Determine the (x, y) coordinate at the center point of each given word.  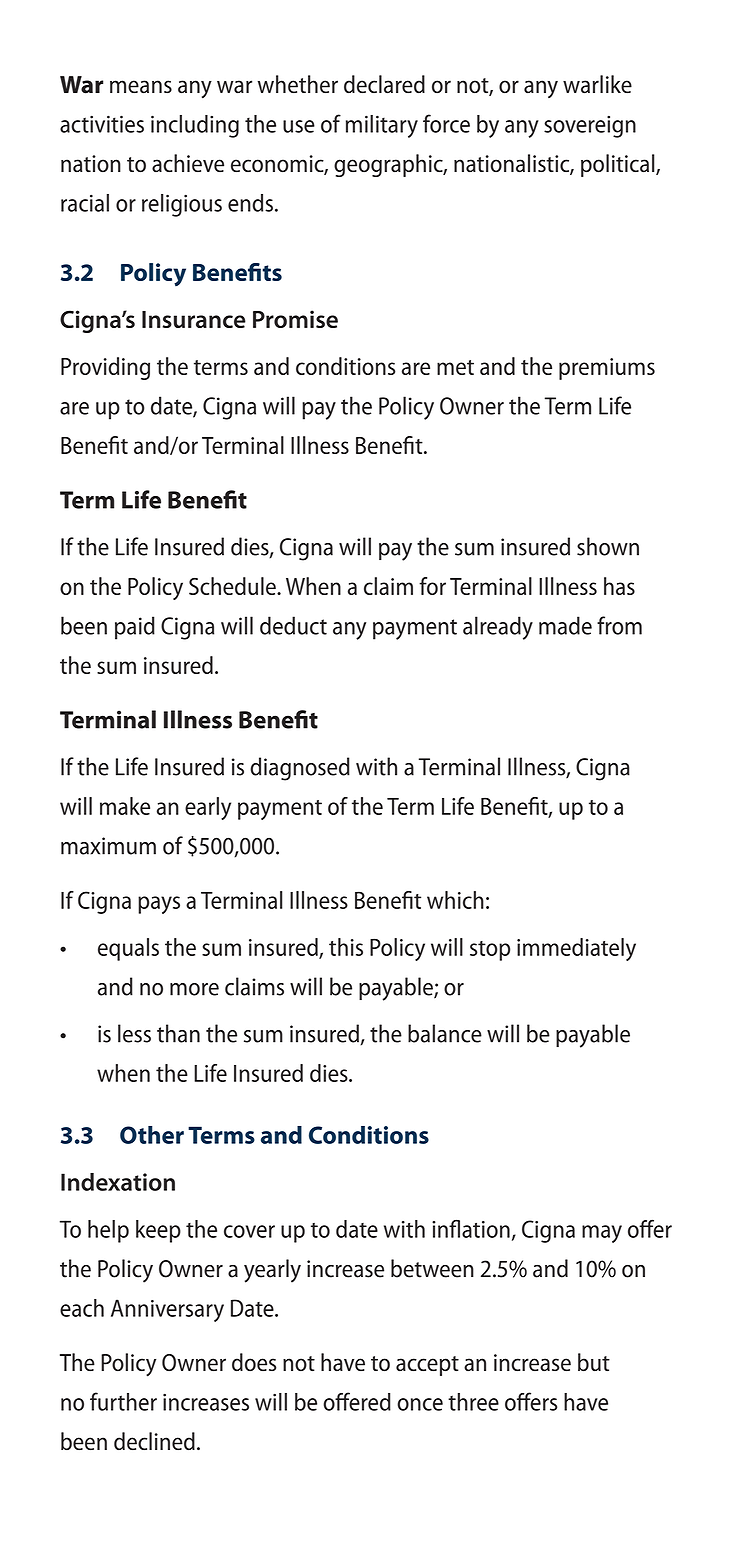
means (141, 87)
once (420, 1404)
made (565, 625)
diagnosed (300, 769)
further (123, 1401)
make (125, 806)
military (382, 126)
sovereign (590, 126)
